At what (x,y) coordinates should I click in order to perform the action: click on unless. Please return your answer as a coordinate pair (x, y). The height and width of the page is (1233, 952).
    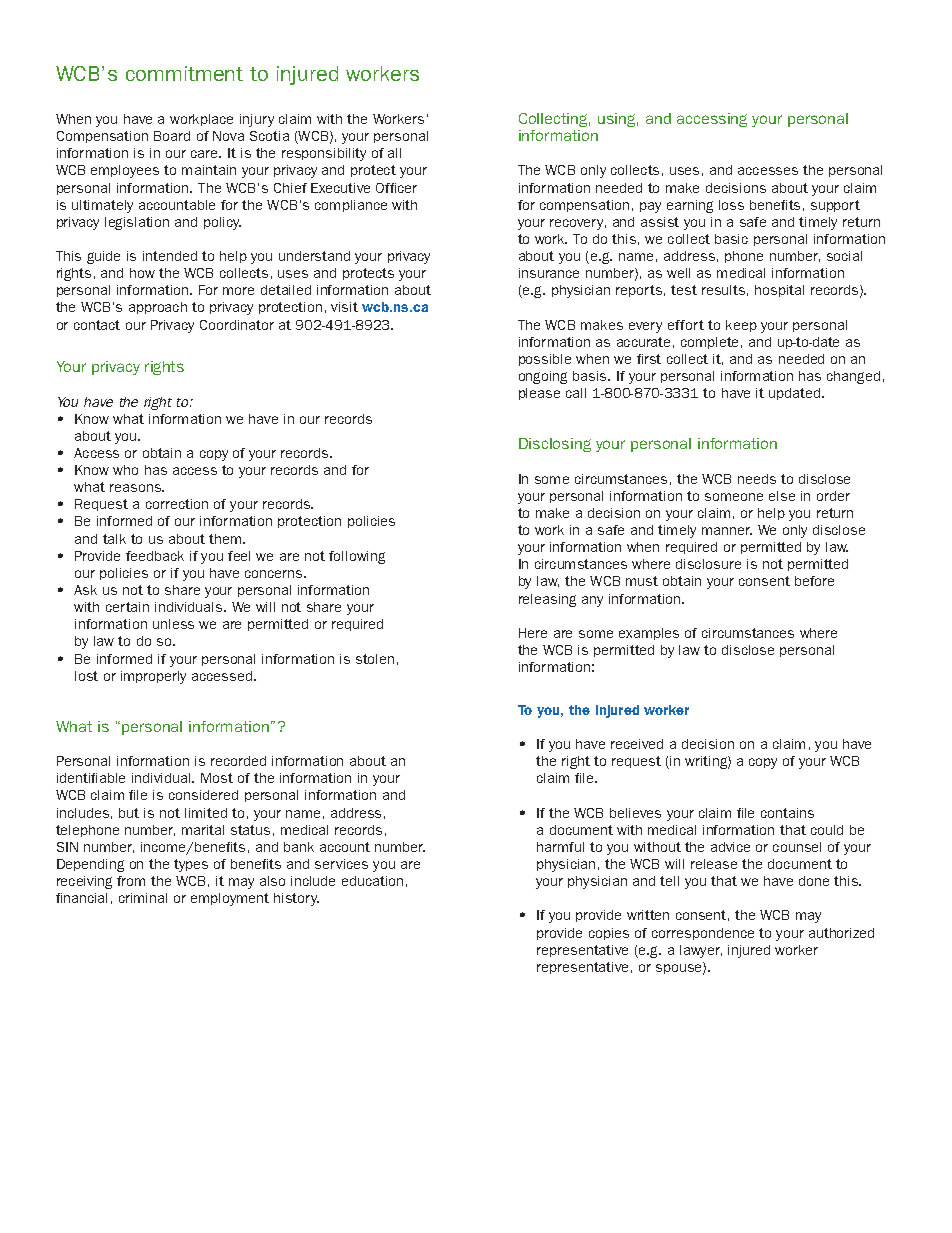
    Looking at the image, I should click on (173, 624).
